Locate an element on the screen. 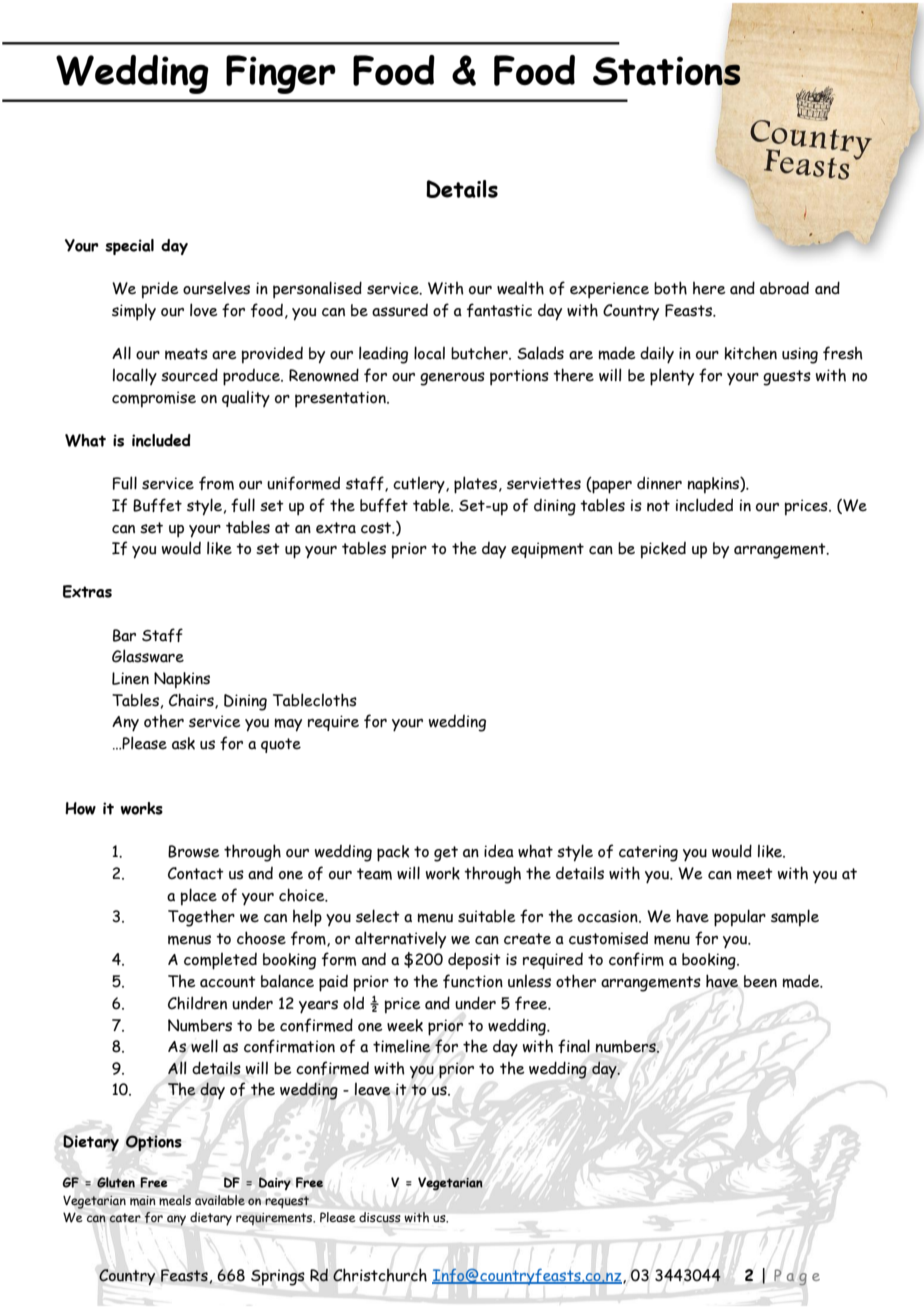  meet is located at coordinates (755, 874).
